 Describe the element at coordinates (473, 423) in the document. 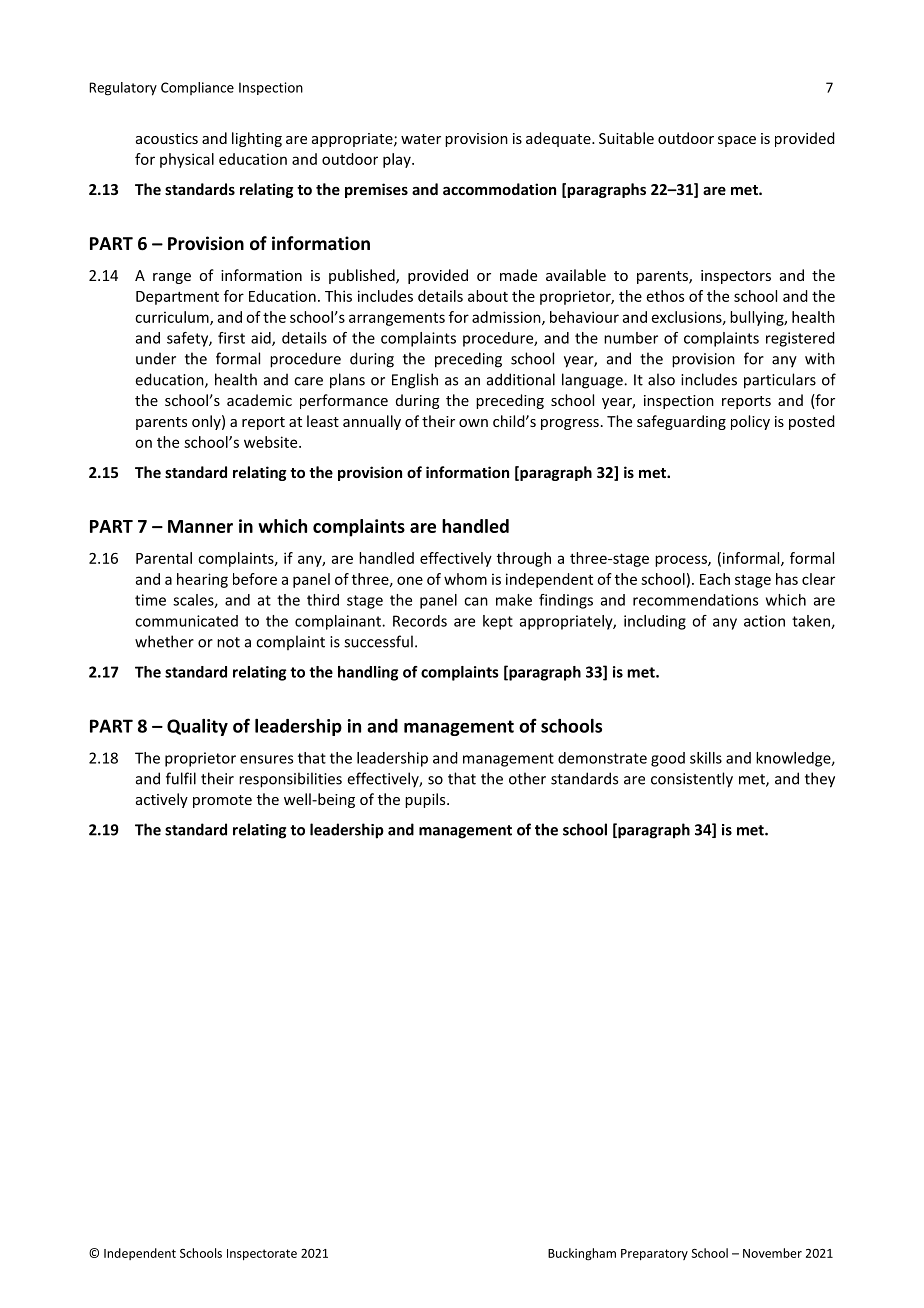

I see `own` at that location.
